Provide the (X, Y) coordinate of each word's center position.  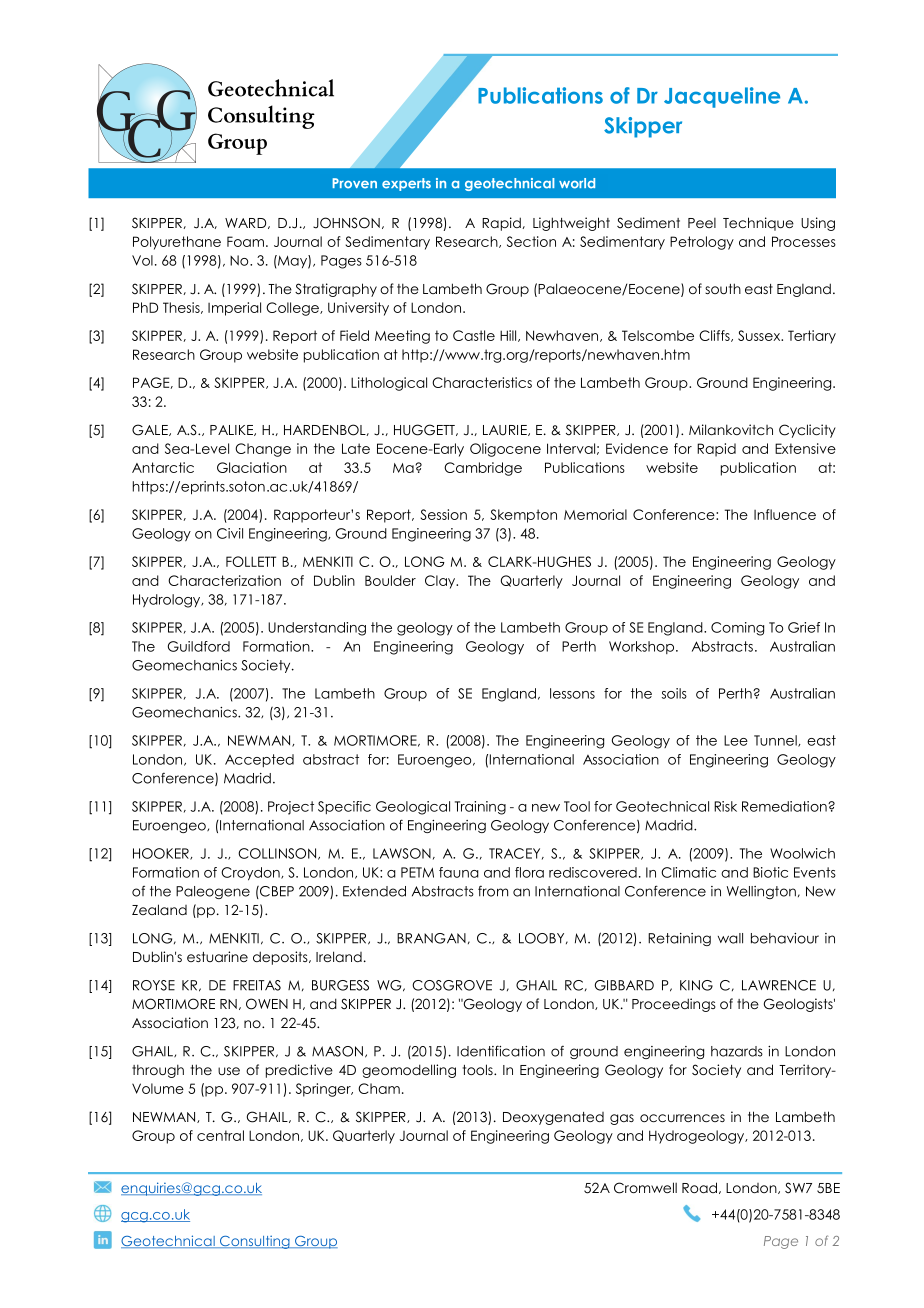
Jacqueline (722, 97)
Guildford (199, 646)
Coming (737, 629)
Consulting (255, 1242)
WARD (247, 223)
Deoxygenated (553, 1118)
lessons (572, 693)
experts (406, 184)
